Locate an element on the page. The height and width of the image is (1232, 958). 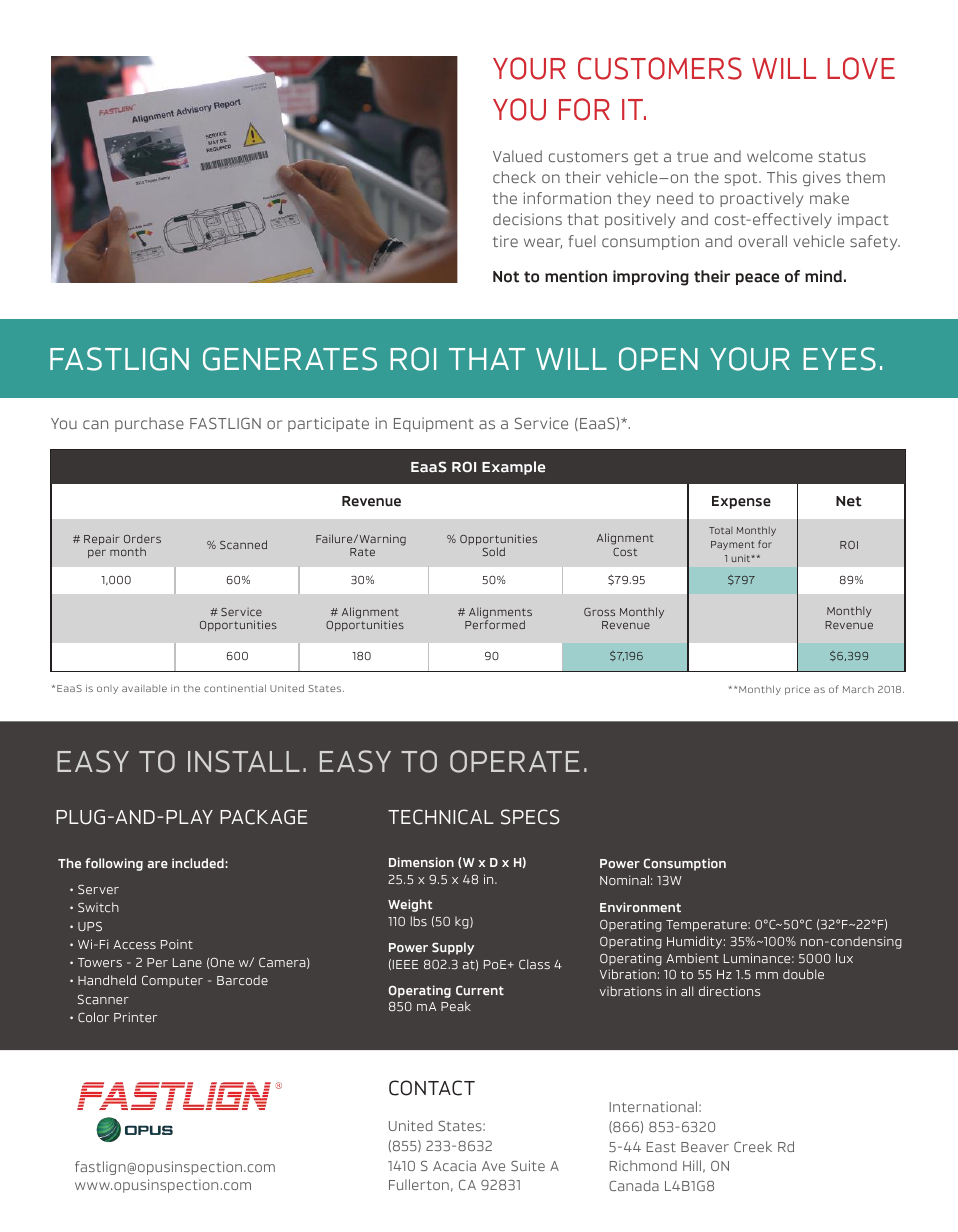
price is located at coordinates (797, 691).
